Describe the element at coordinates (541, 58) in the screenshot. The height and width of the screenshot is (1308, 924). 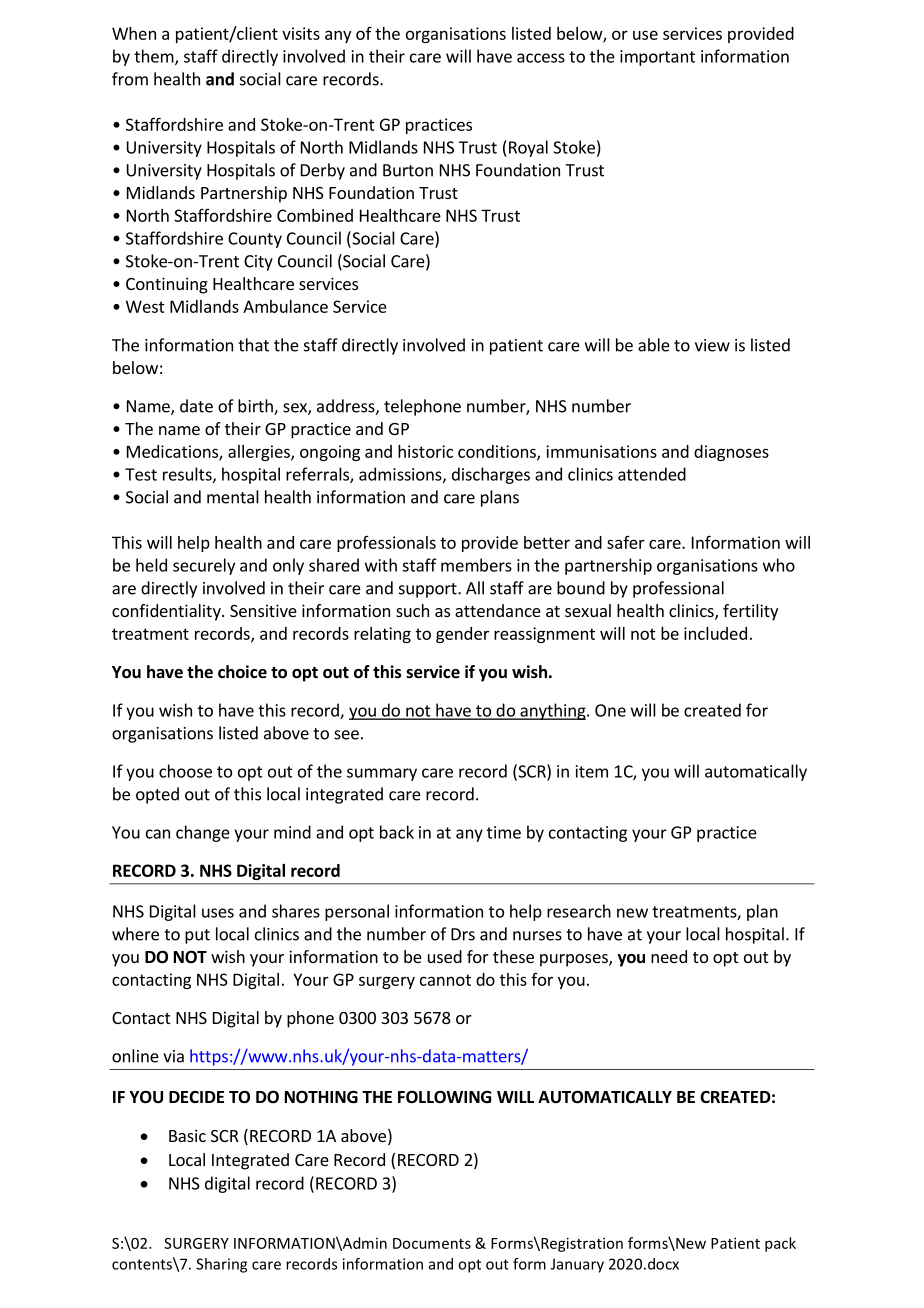
I see `access` at that location.
